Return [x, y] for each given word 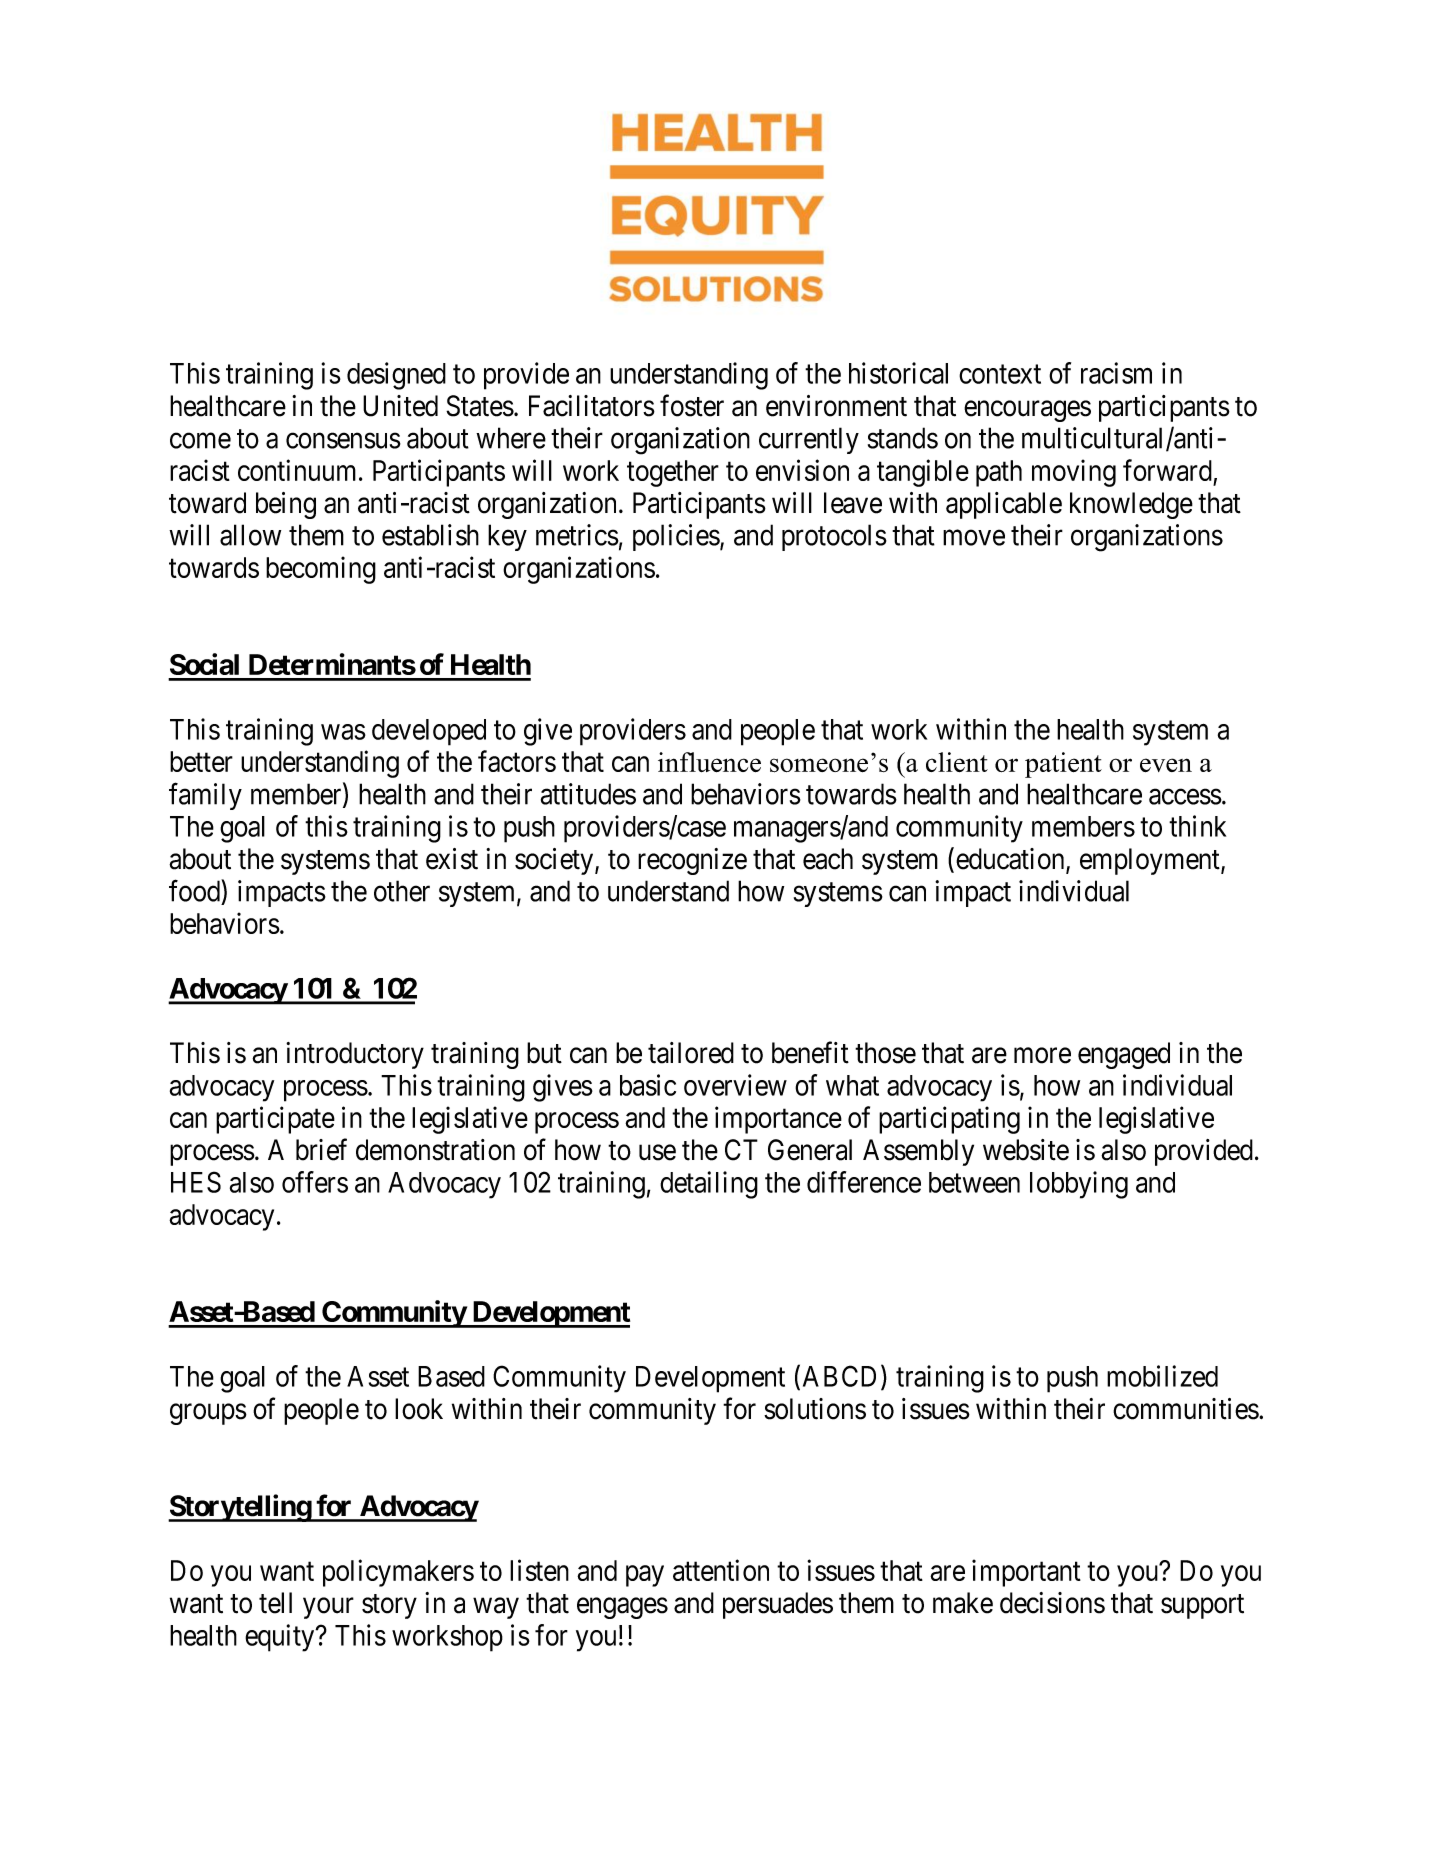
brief [321, 1149]
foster [692, 405]
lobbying [1079, 1185]
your [328, 1608]
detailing [709, 1185]
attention [721, 1570]
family [205, 796]
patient [1063, 765]
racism [1116, 373]
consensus [343, 441]
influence [709, 762]
